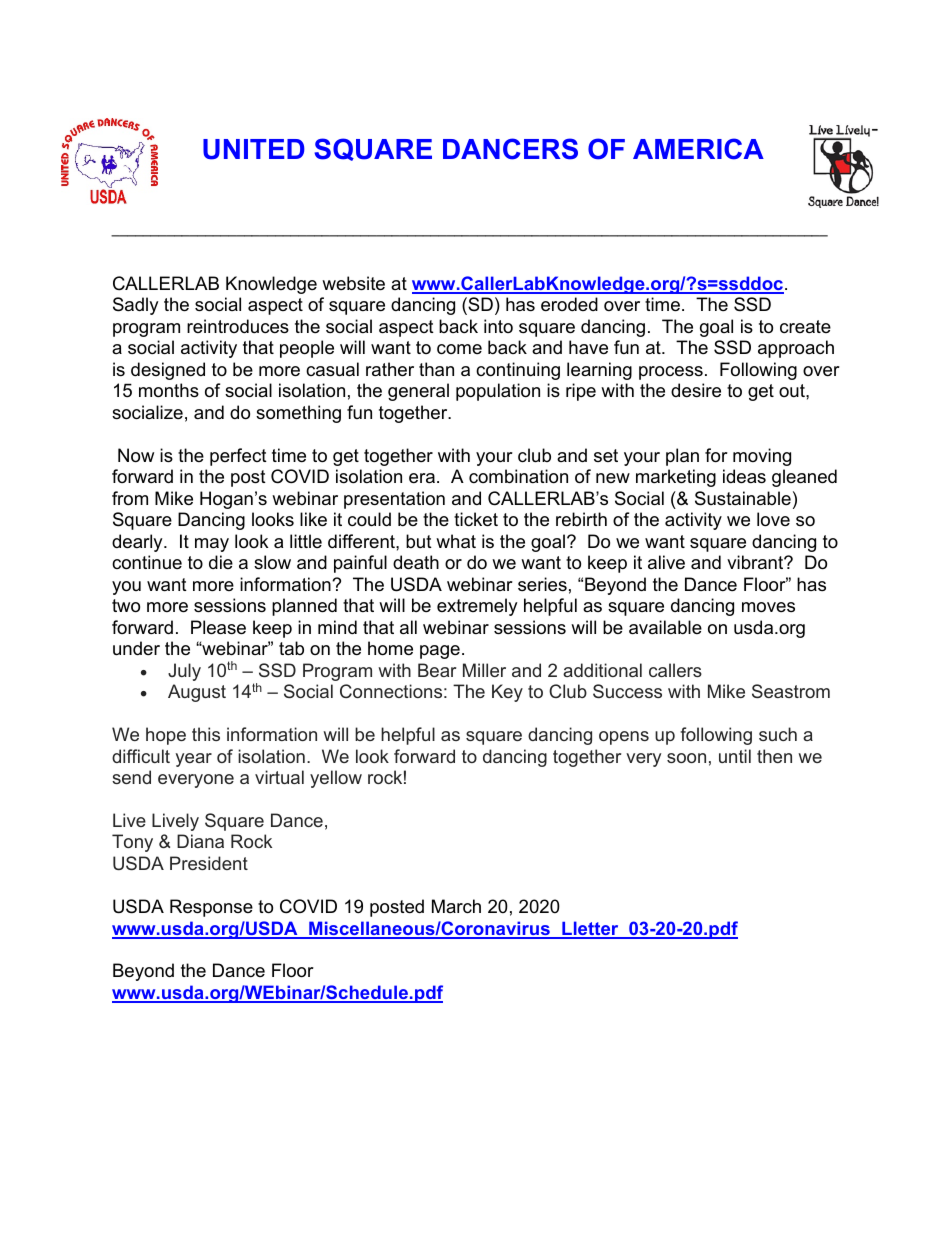  I want to click on ticket, so click(476, 519).
